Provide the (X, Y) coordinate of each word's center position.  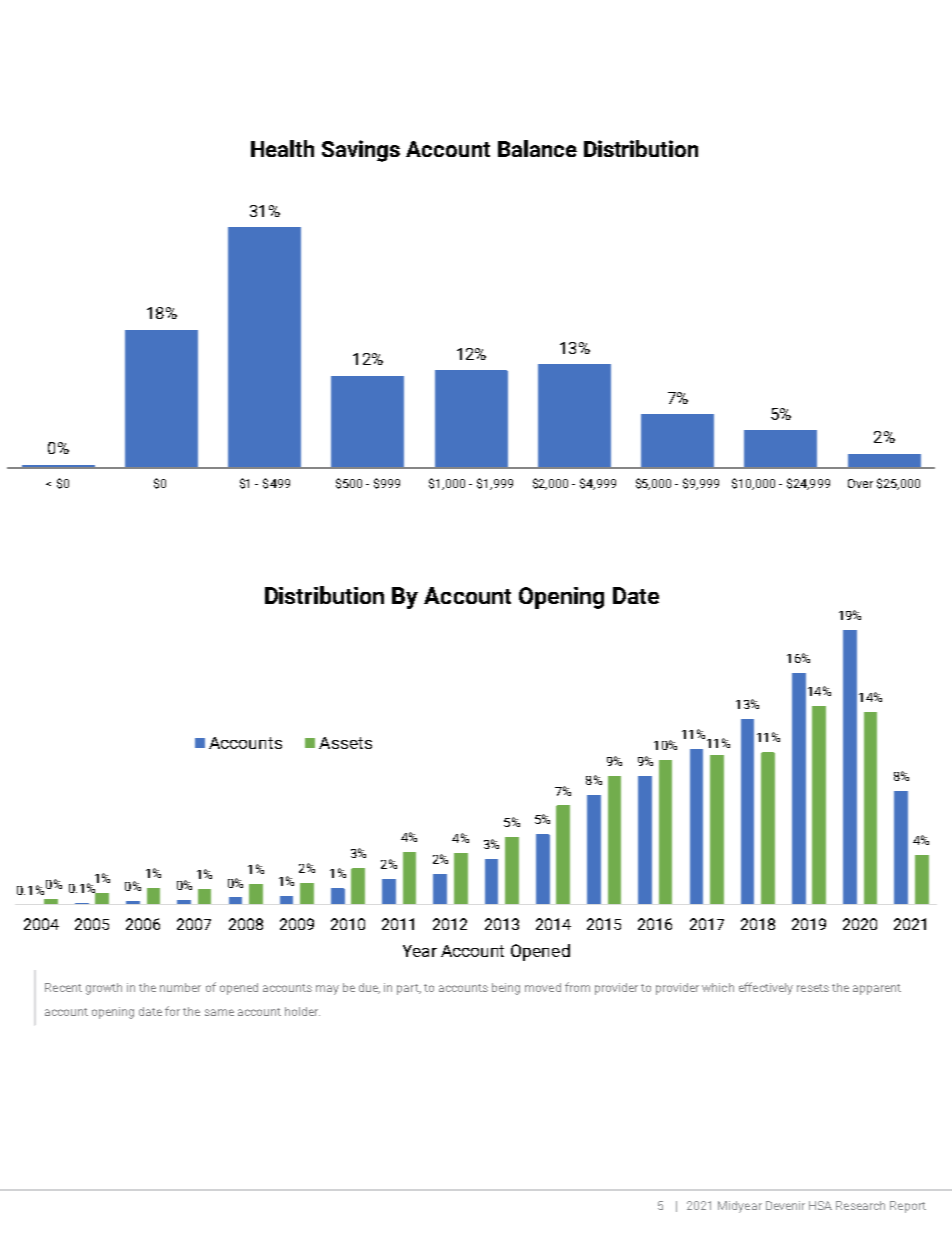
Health (282, 148)
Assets (345, 743)
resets (813, 988)
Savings (361, 151)
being (506, 989)
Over (860, 483)
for (172, 1011)
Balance (537, 148)
